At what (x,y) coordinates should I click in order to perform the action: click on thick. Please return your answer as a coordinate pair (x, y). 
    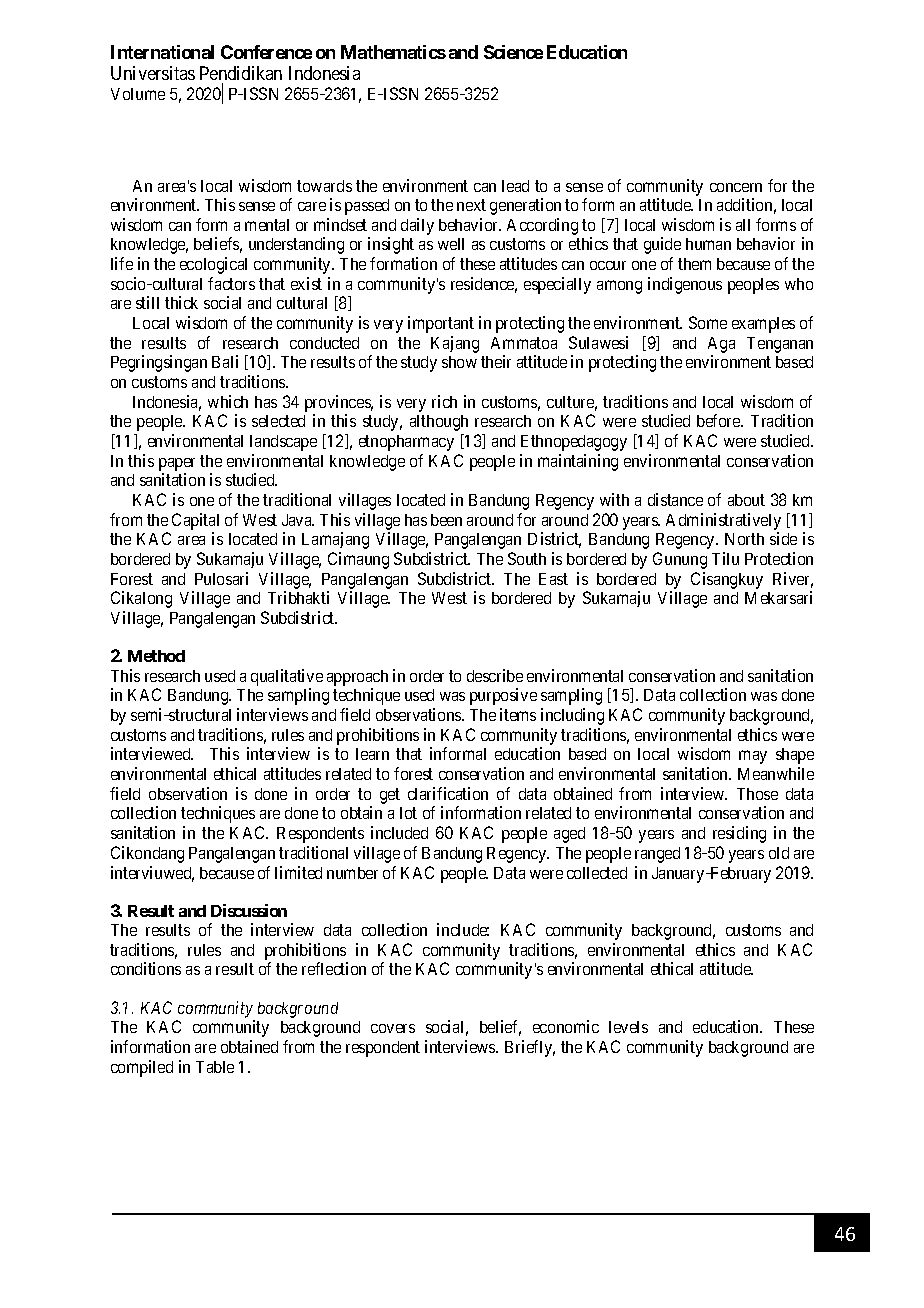
    Looking at the image, I should click on (181, 302).
